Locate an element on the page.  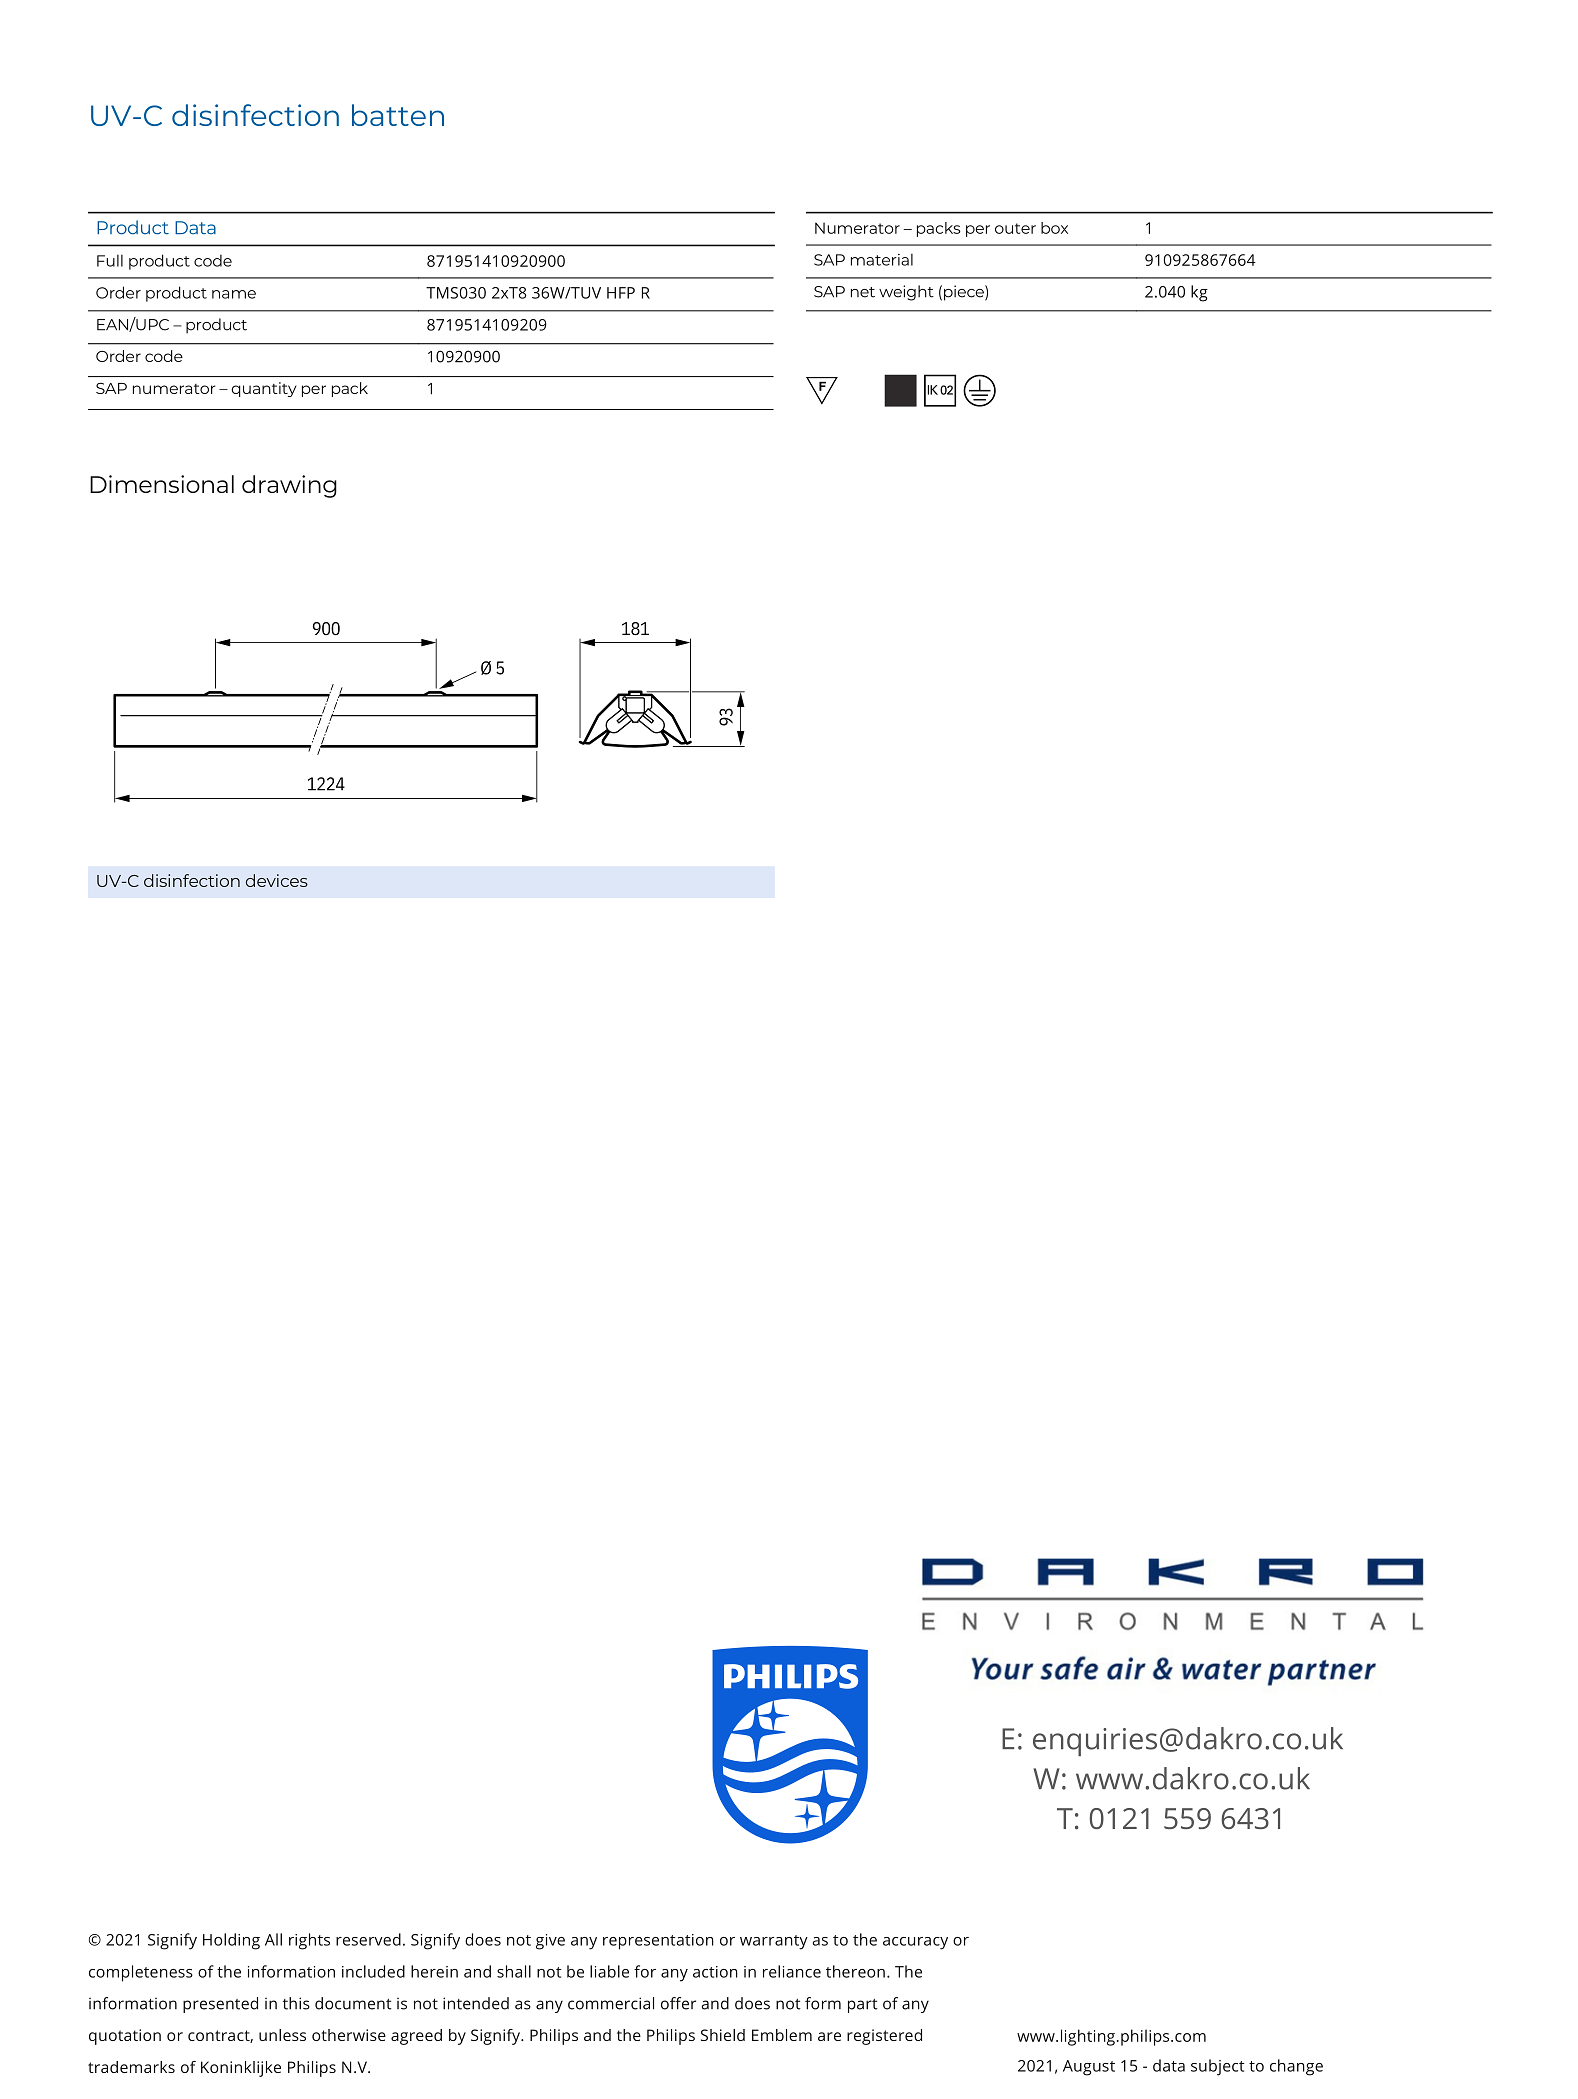
net is located at coordinates (863, 292).
